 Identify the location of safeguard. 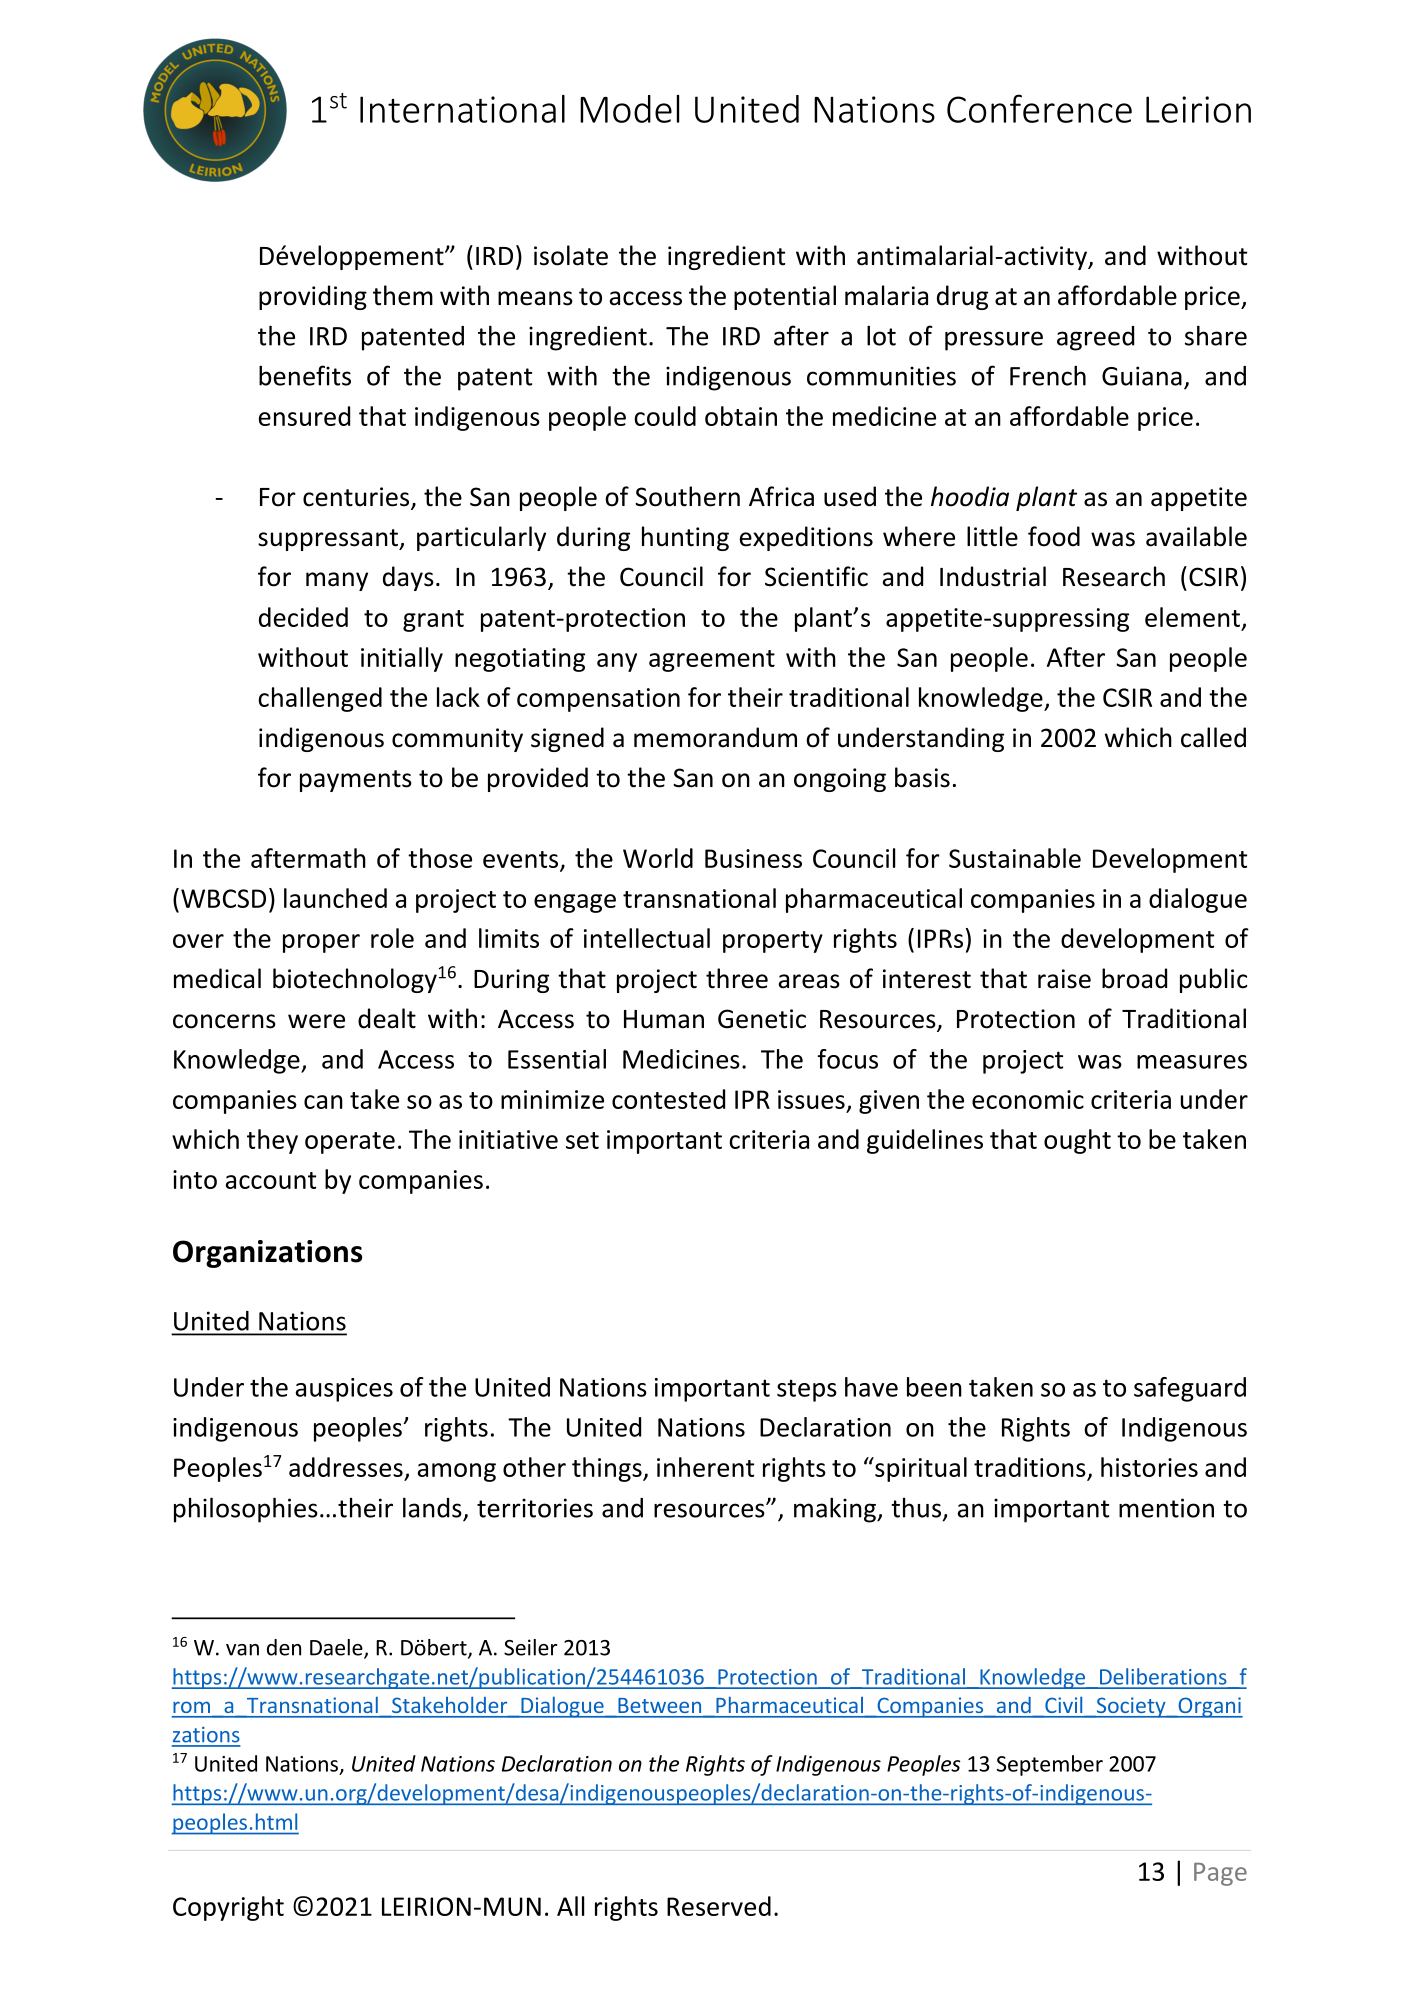
(1190, 1389).
